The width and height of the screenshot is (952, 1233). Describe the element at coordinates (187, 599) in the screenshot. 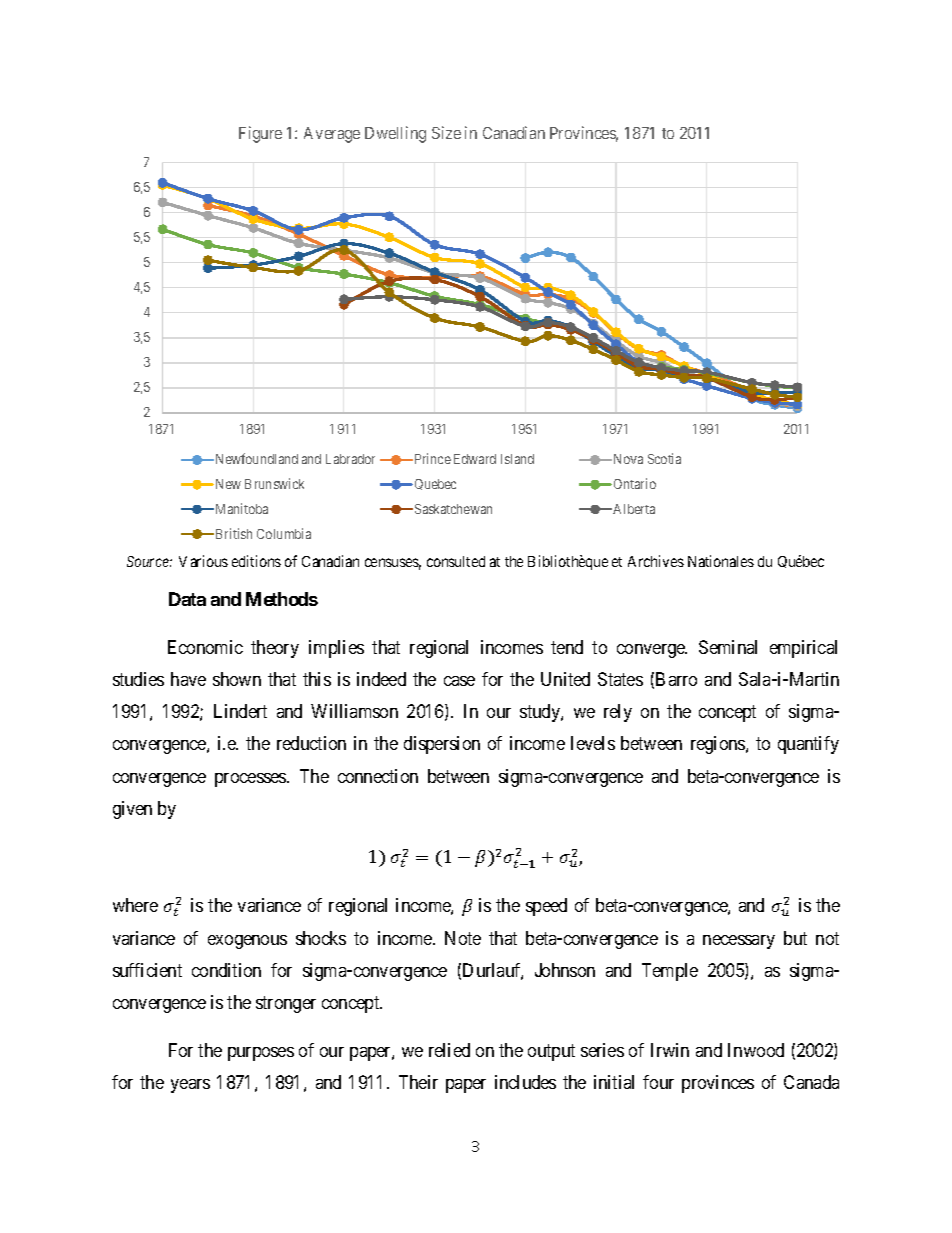

I see `Data` at that location.
